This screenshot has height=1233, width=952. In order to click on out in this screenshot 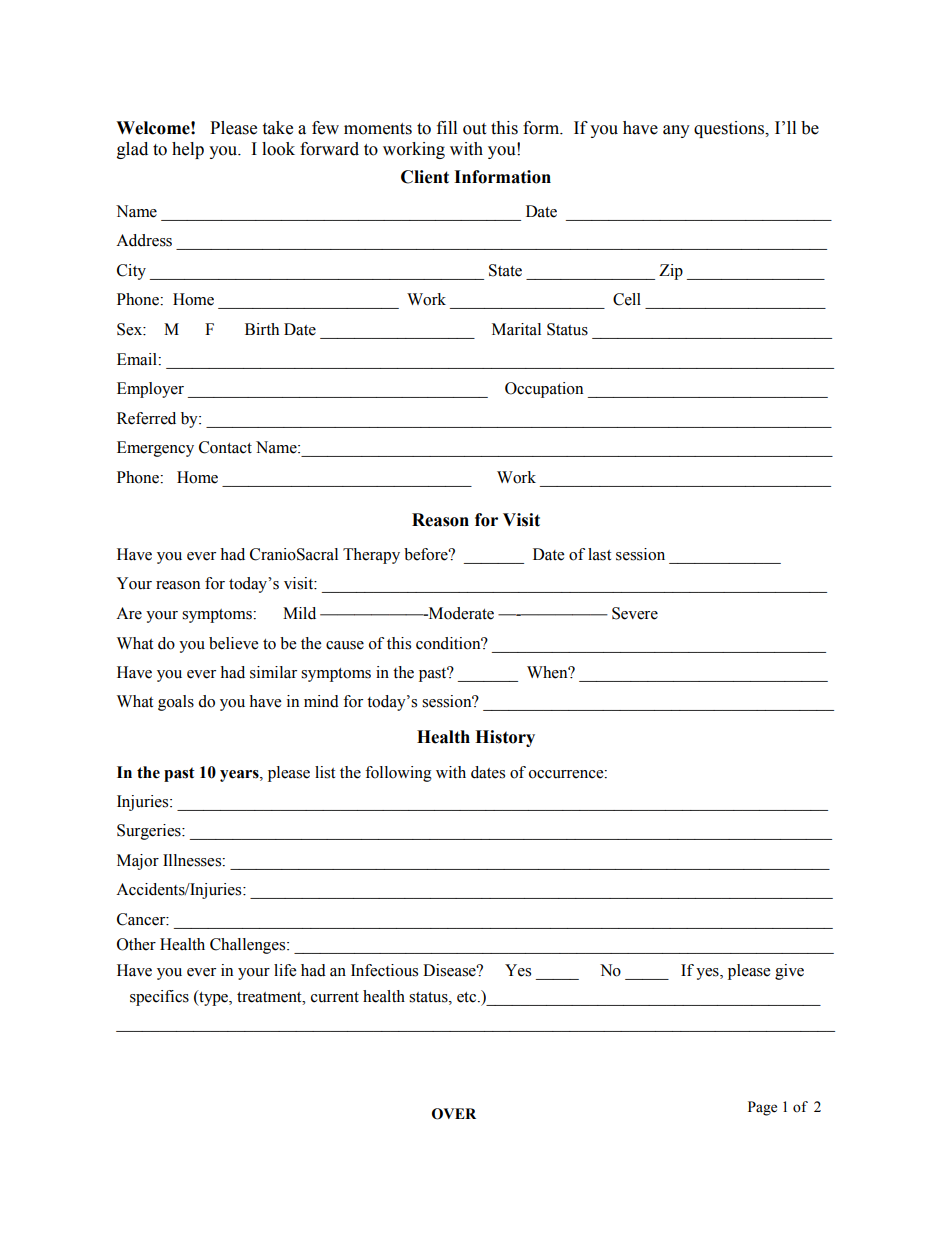, I will do `click(474, 129)`.
